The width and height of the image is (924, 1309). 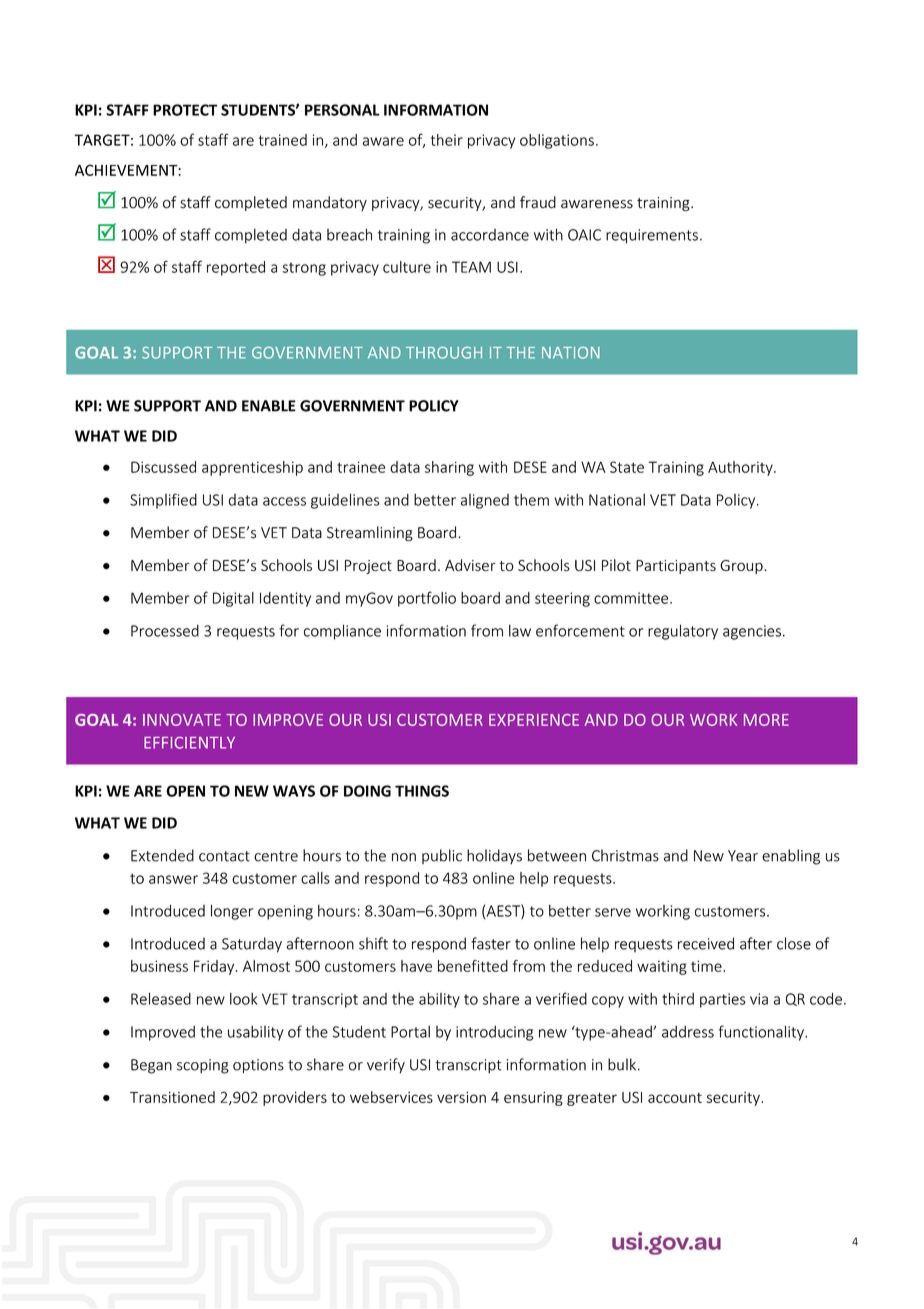 I want to click on THROUGH, so click(x=444, y=352).
